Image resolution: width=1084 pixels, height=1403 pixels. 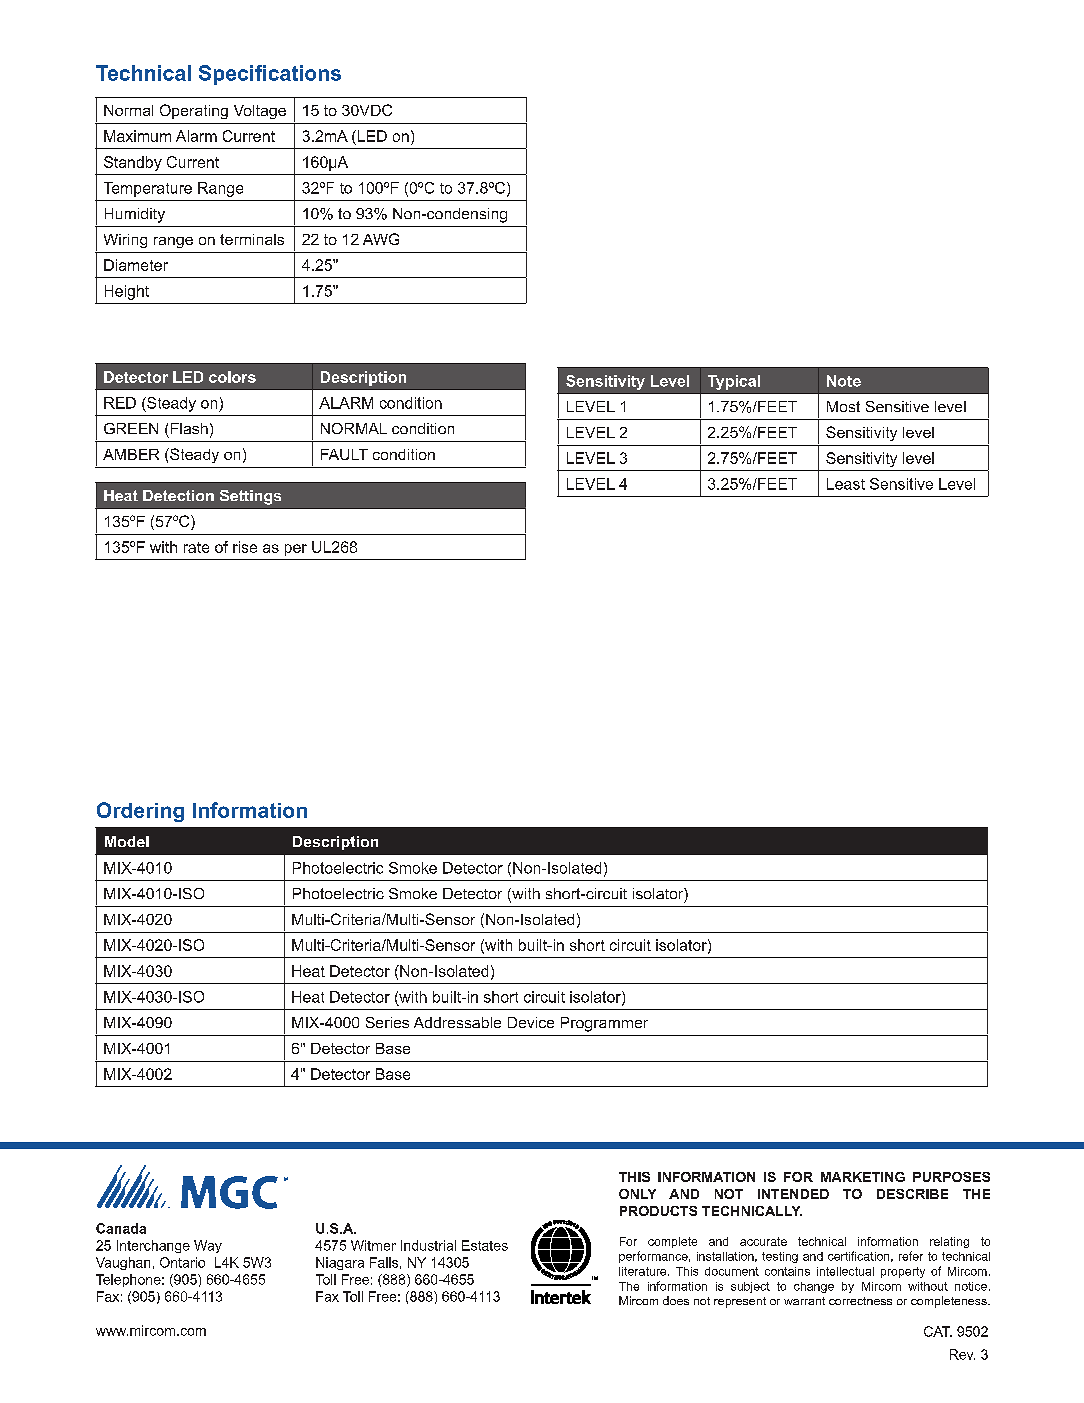 I want to click on Note, so click(x=844, y=381).
